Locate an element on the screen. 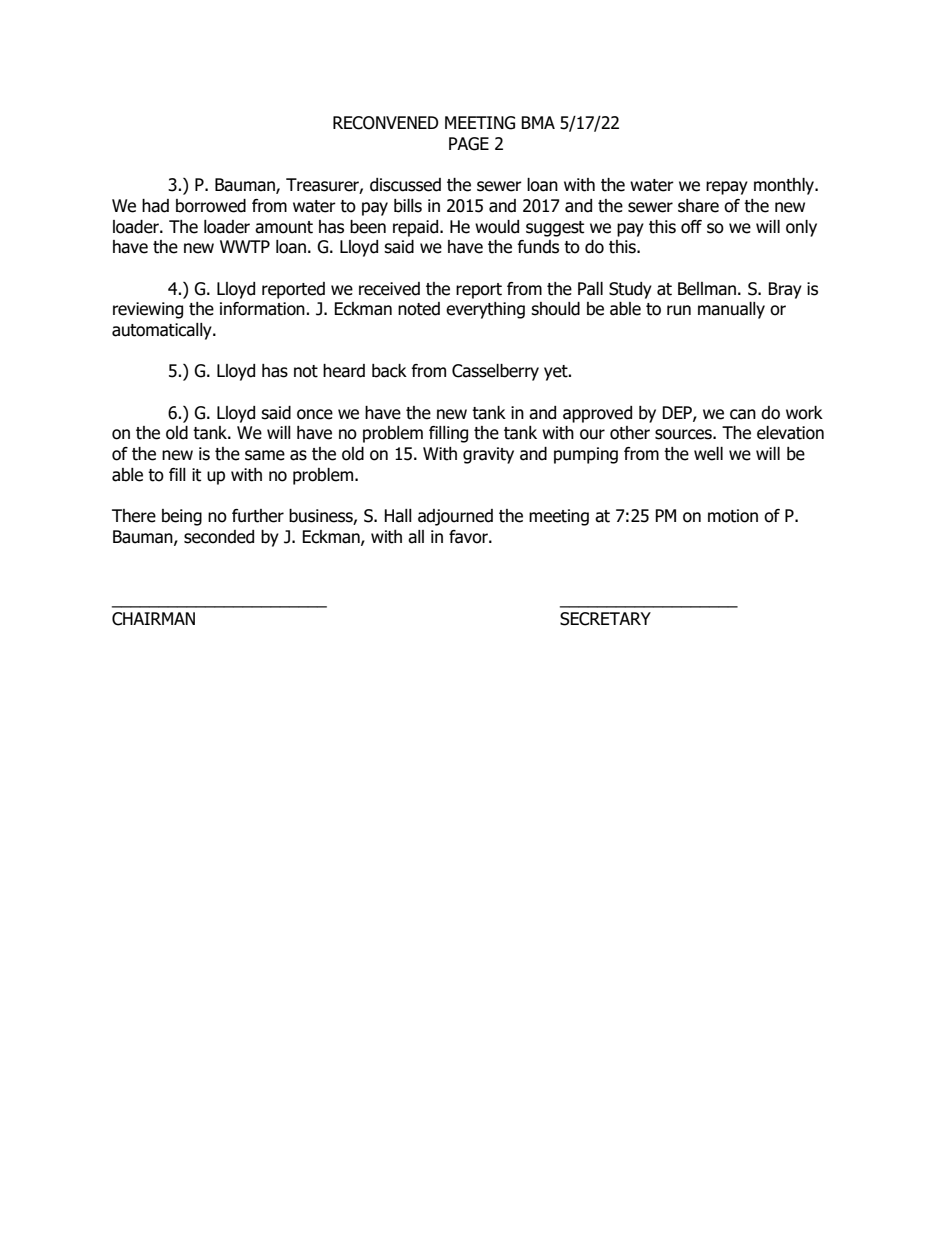  well is located at coordinates (708, 454).
